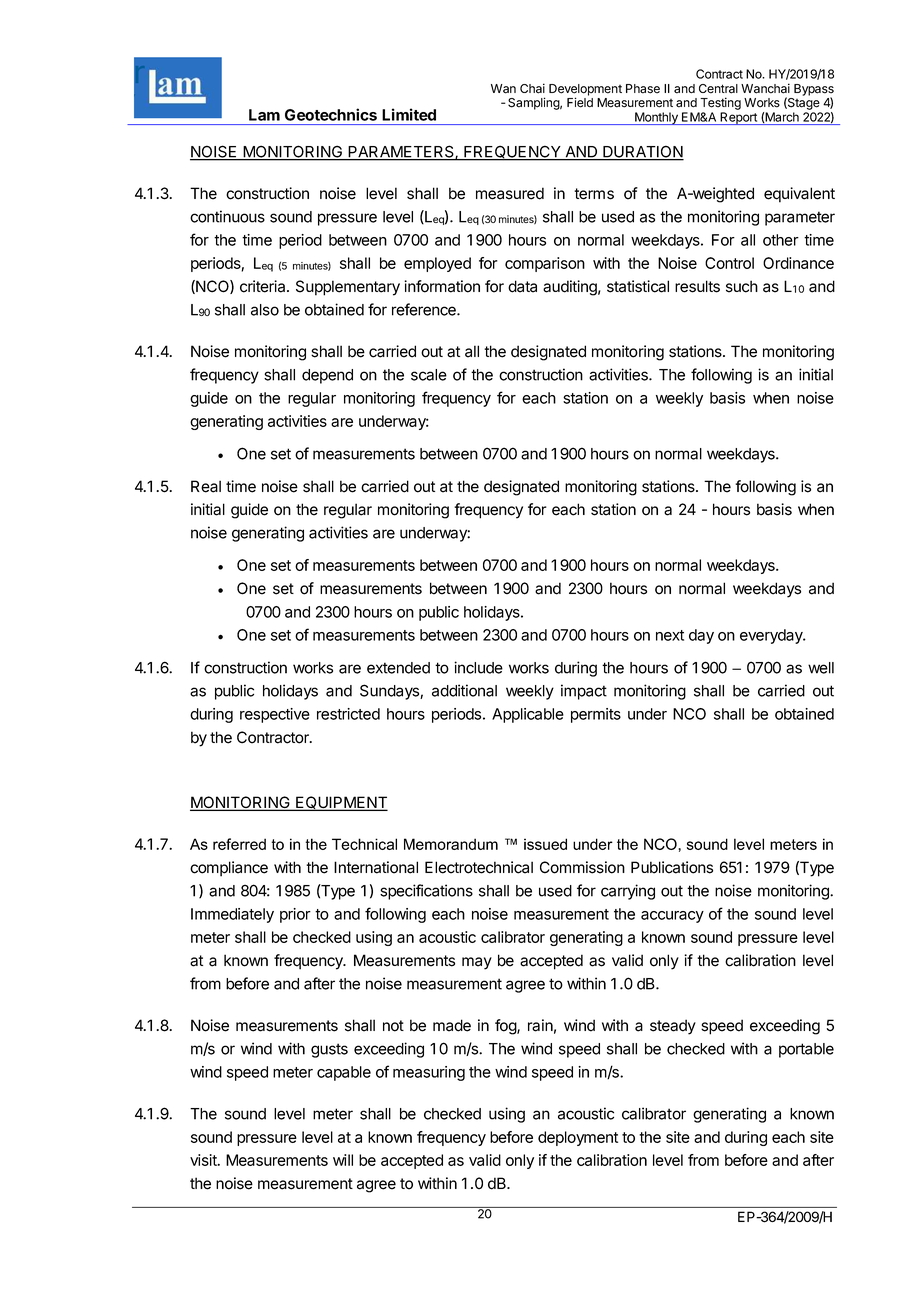 The width and height of the screenshot is (924, 1308). What do you see at coordinates (478, 667) in the screenshot?
I see `include` at bounding box center [478, 667].
